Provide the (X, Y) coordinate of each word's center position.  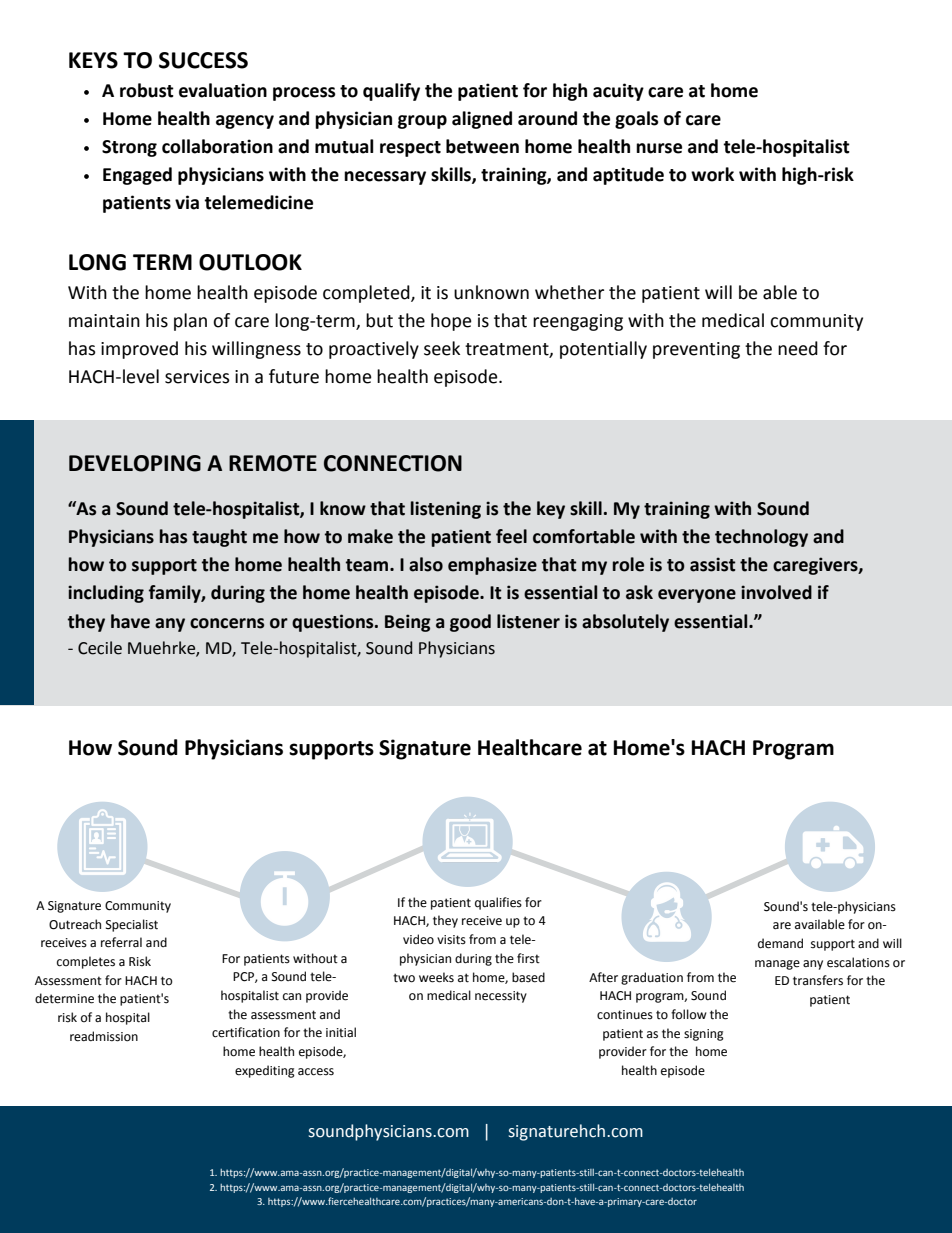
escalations (858, 962)
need (798, 348)
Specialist (132, 925)
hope (451, 322)
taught (219, 538)
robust (147, 90)
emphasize (492, 566)
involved (776, 592)
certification (246, 1032)
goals (637, 120)
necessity (501, 997)
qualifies (498, 903)
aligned (482, 120)
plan (190, 322)
